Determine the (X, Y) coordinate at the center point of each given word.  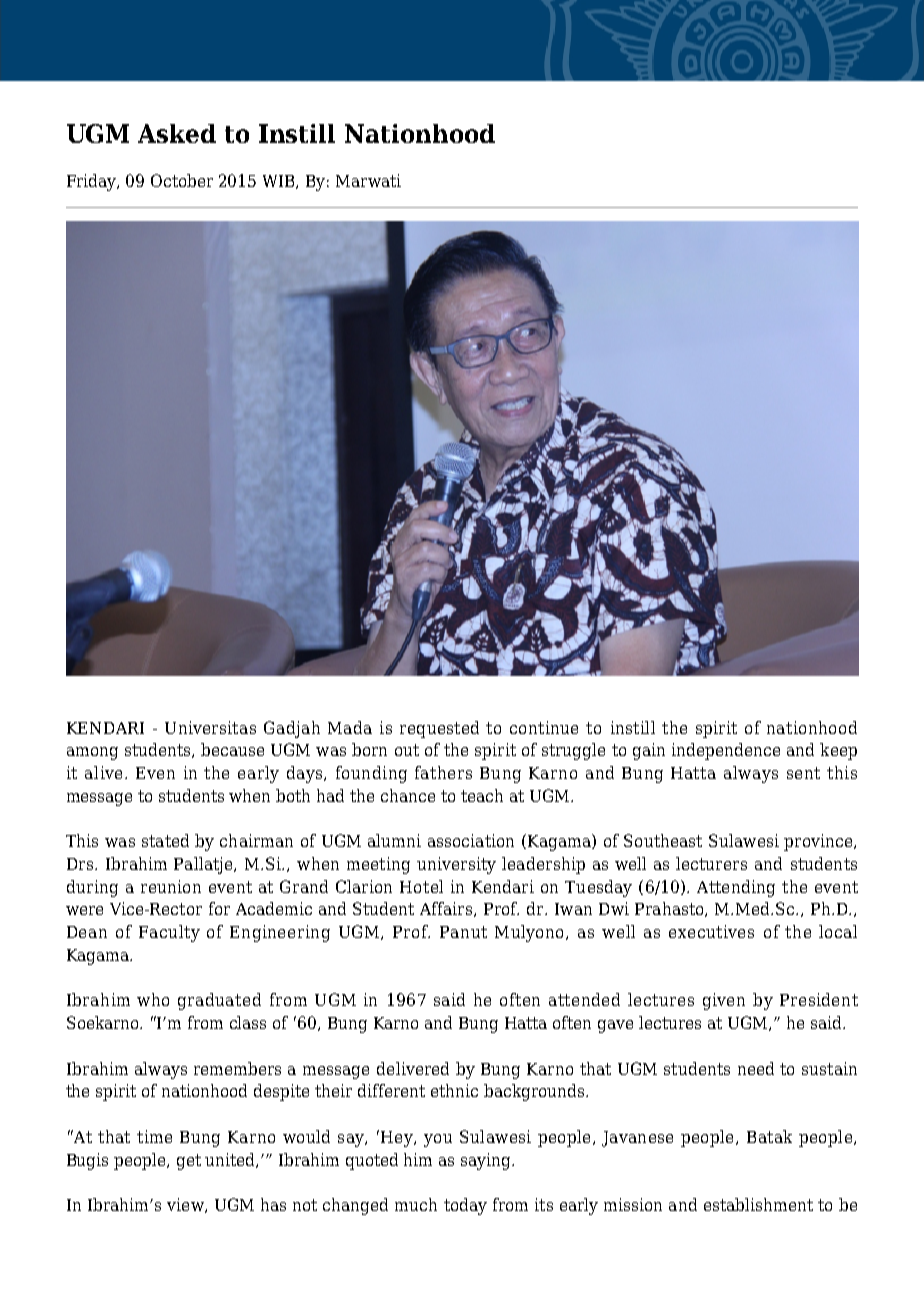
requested (439, 729)
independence (726, 751)
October (182, 180)
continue (544, 727)
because (232, 749)
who (153, 999)
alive (103, 772)
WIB (280, 182)
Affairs (446, 908)
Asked (177, 133)
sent (803, 773)
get (189, 1162)
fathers (443, 772)
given (724, 1001)
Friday (93, 182)
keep (838, 751)
